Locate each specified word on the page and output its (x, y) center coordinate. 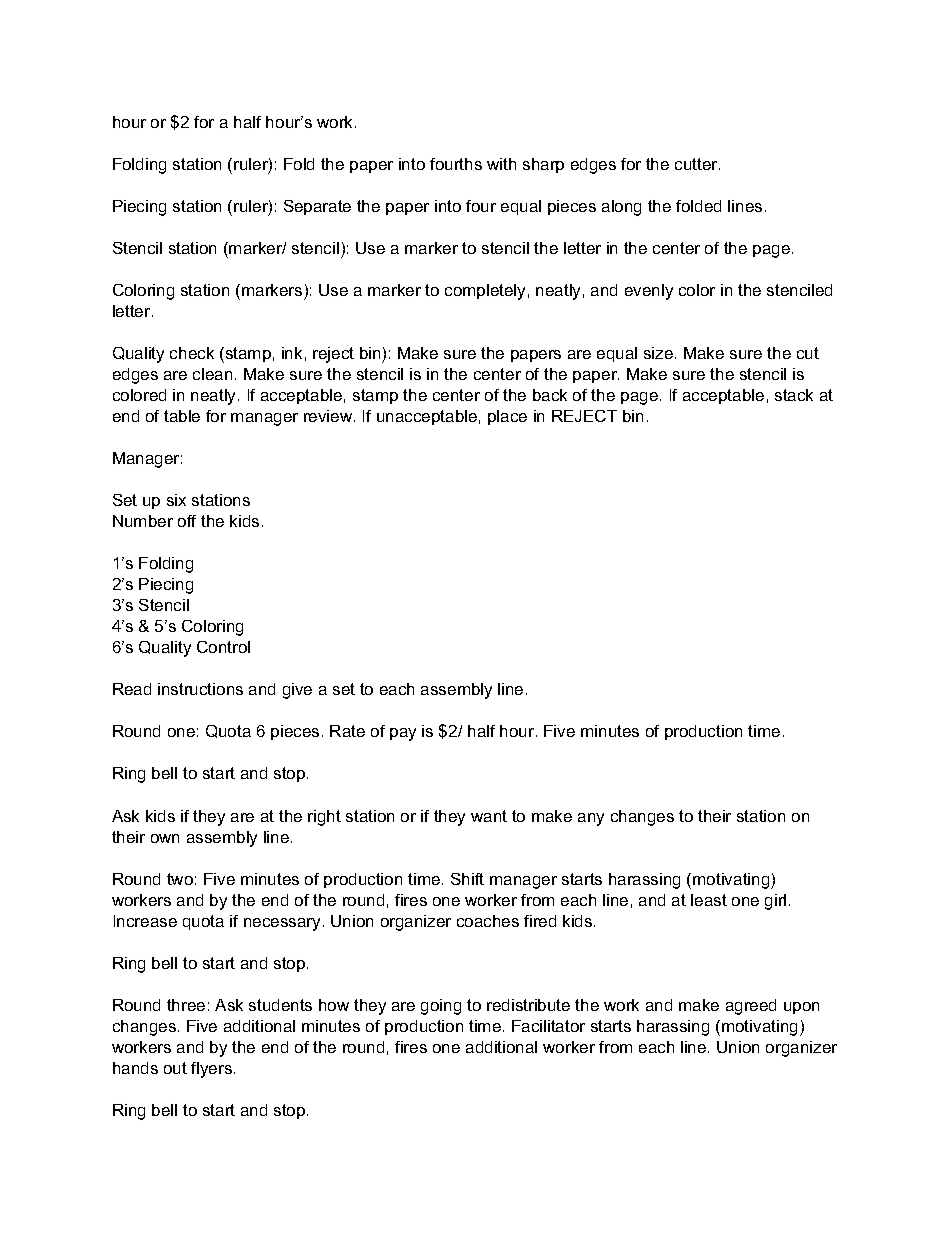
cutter (697, 164)
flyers (213, 1070)
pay (403, 734)
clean (212, 374)
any (591, 819)
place (507, 417)
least (709, 900)
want (489, 816)
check (192, 353)
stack (794, 395)
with (501, 164)
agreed (751, 1007)
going (441, 1007)
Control (223, 647)
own (165, 838)
